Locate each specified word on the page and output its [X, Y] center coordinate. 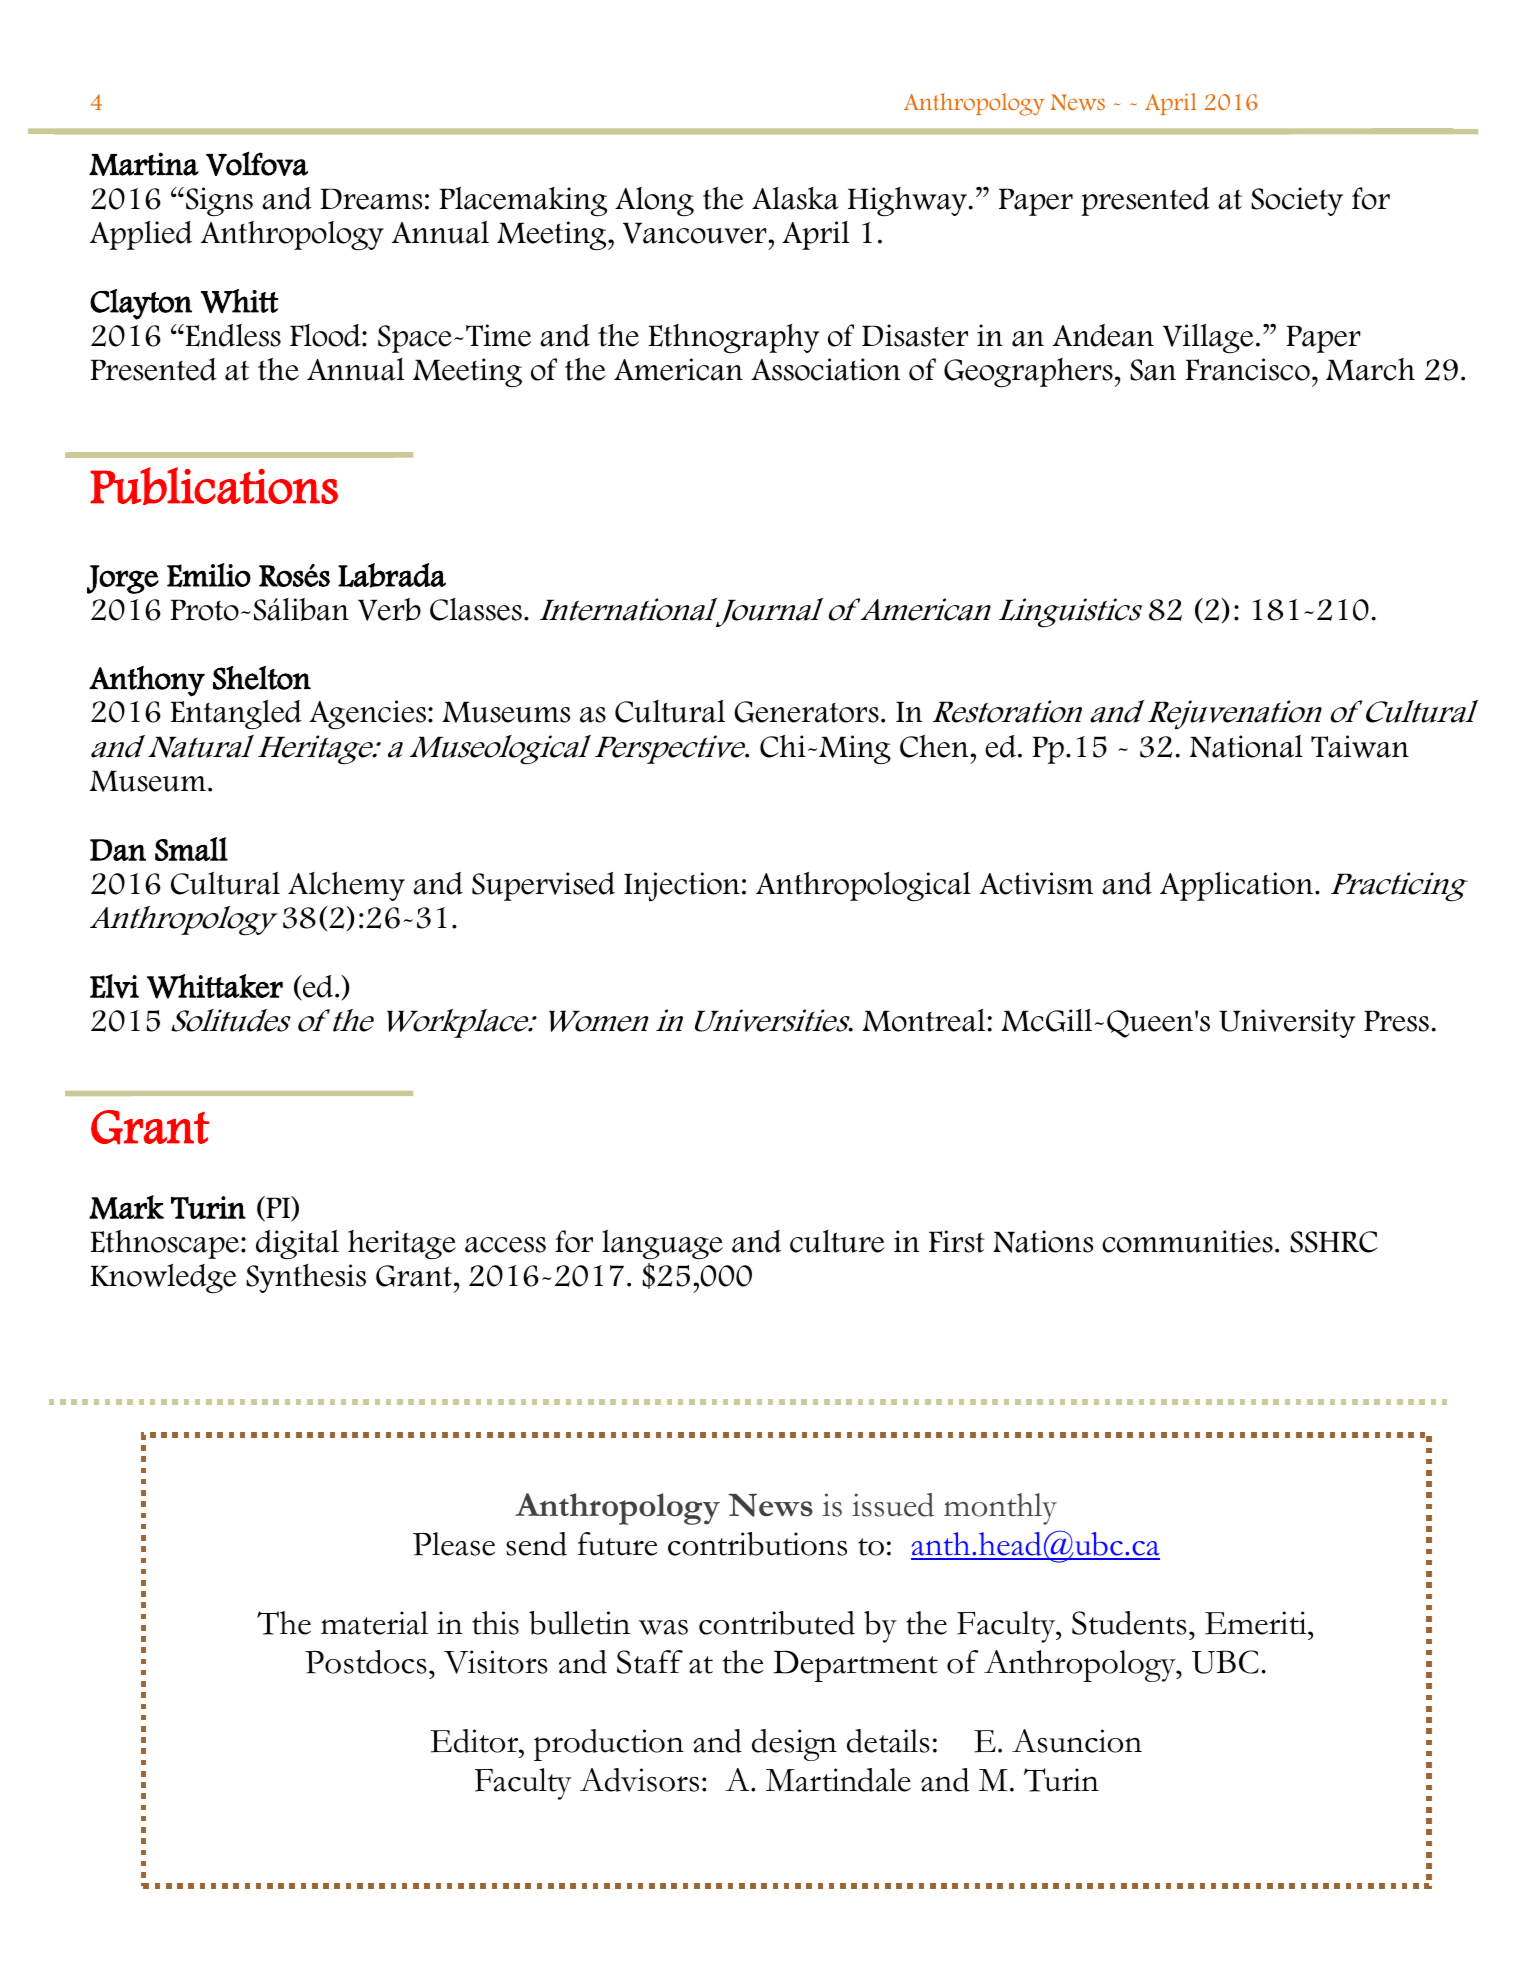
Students [1129, 1623]
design [794, 1745]
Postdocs [366, 1662]
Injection [682, 887]
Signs [219, 201]
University [1287, 1023]
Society [1297, 201]
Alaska [795, 198]
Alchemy [346, 886]
